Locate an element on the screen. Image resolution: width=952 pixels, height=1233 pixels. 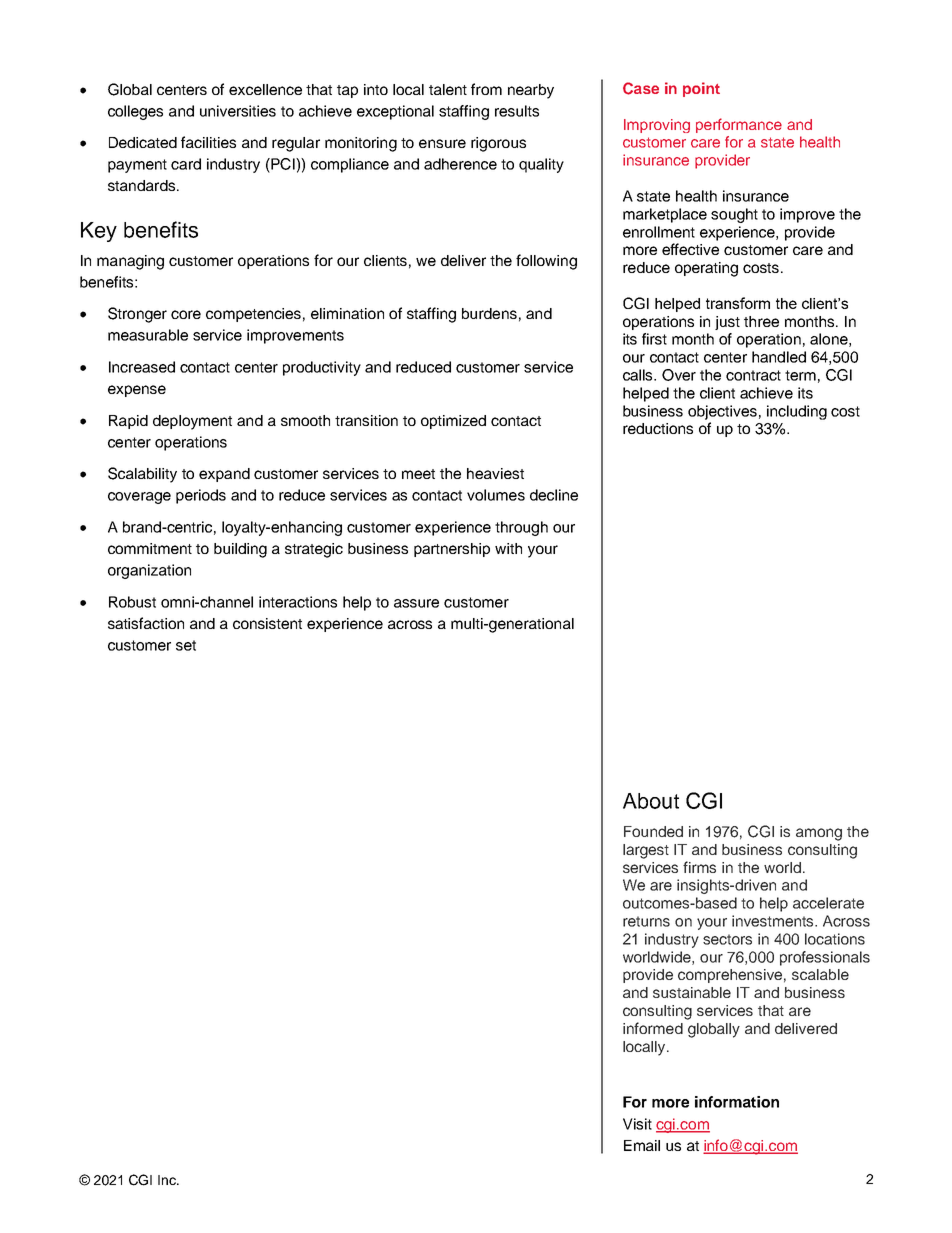
About is located at coordinates (651, 801).
